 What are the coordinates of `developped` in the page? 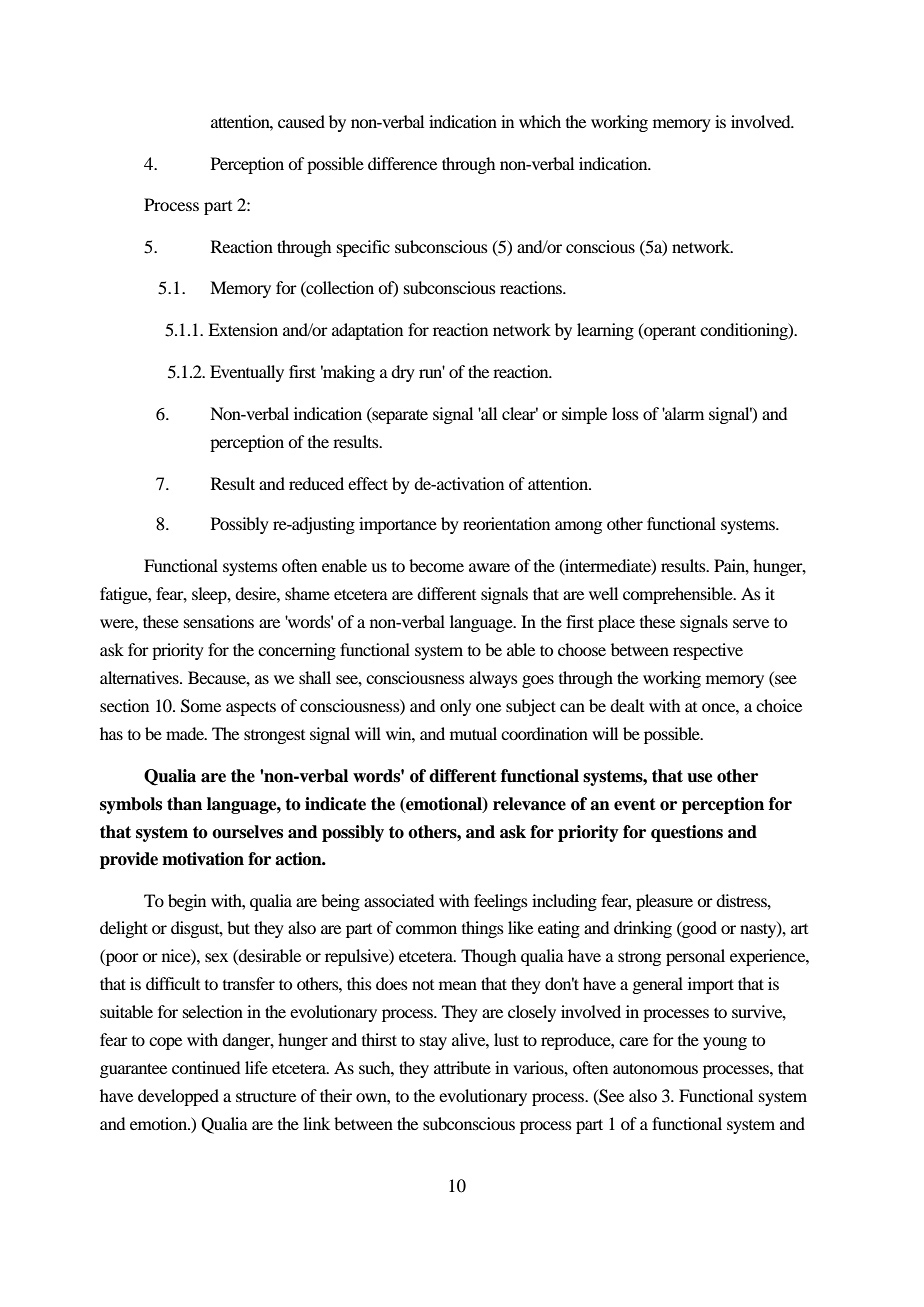 It's located at (178, 1097).
